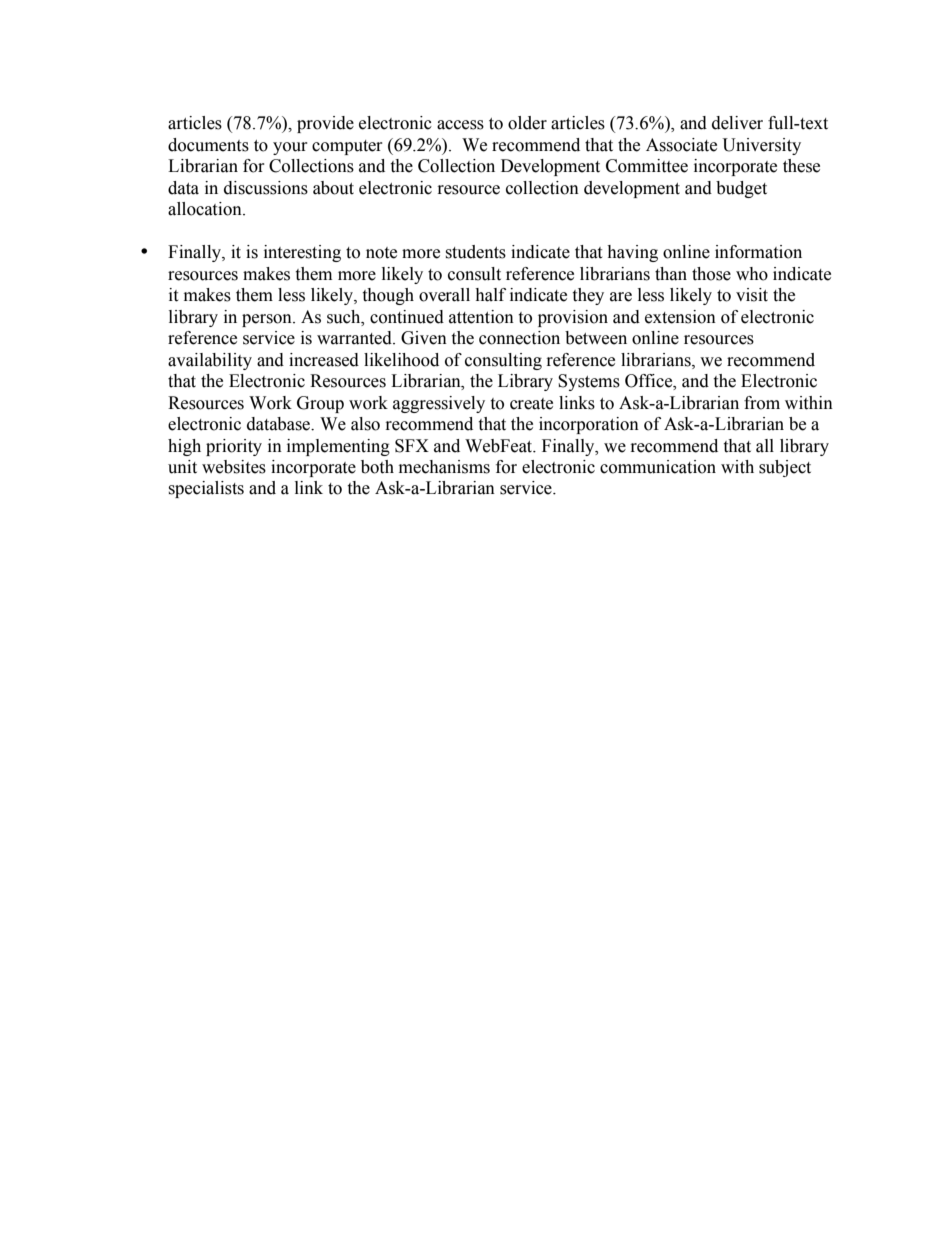 The width and height of the screenshot is (952, 1233). I want to click on students, so click(475, 252).
